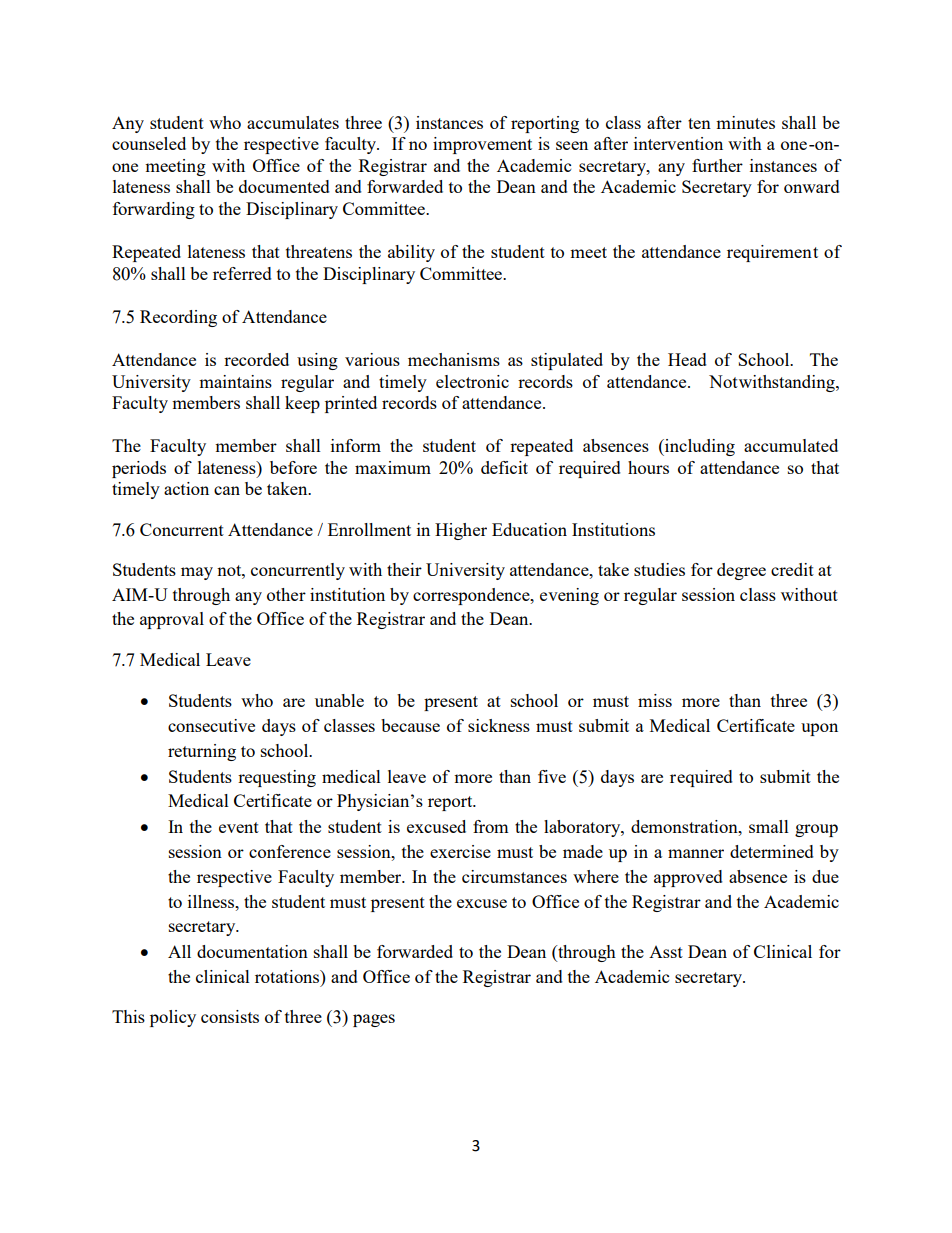  What do you see at coordinates (717, 165) in the page?
I see `further` at bounding box center [717, 165].
